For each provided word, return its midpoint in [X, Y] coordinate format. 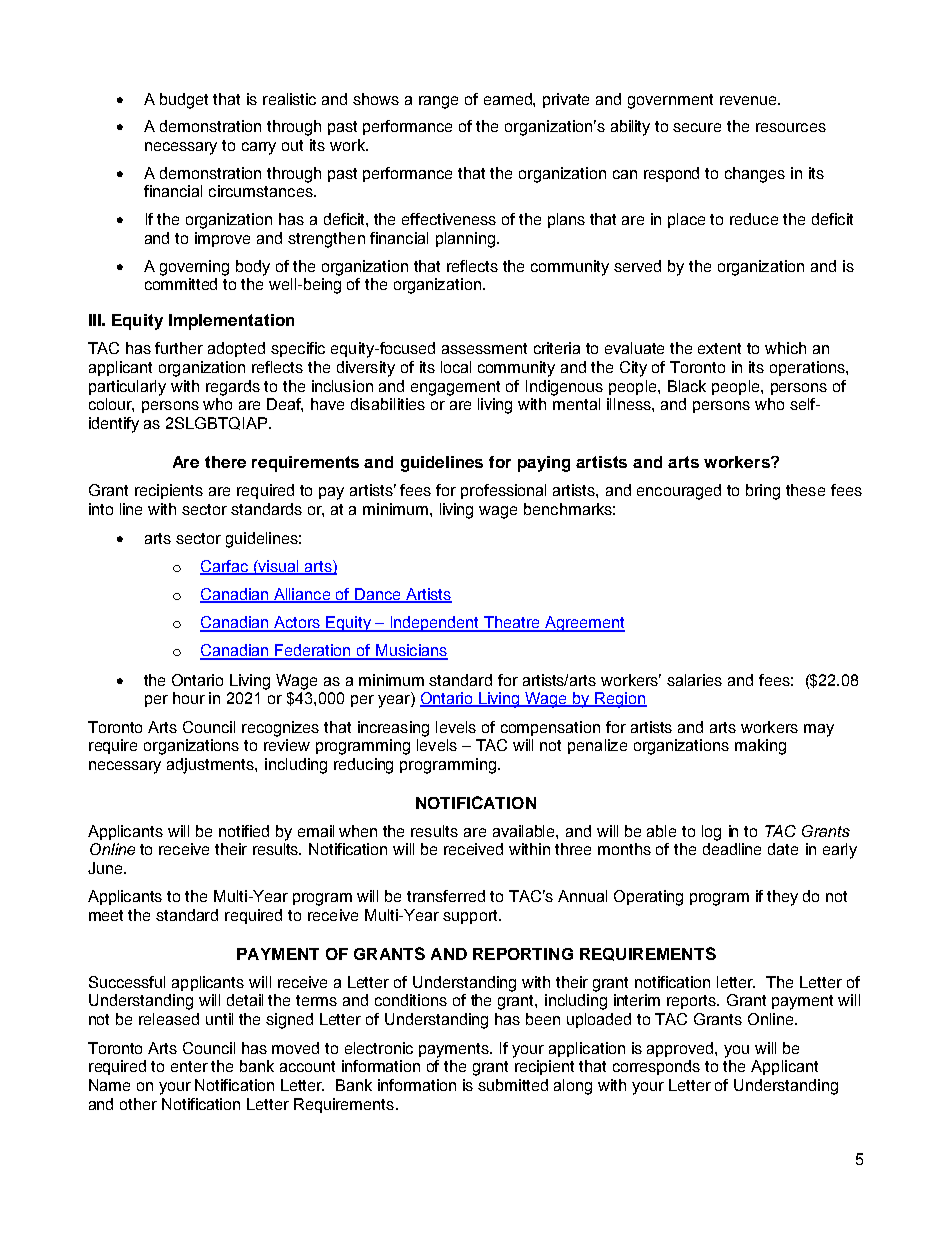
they [782, 898]
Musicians [411, 651]
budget [184, 101]
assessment [484, 348]
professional [503, 491]
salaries [694, 680]
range [438, 102]
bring [763, 492]
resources [791, 127]
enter [189, 1066]
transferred [446, 896]
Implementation [231, 322]
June [106, 868]
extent [719, 348]
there [225, 462]
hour [189, 698]
